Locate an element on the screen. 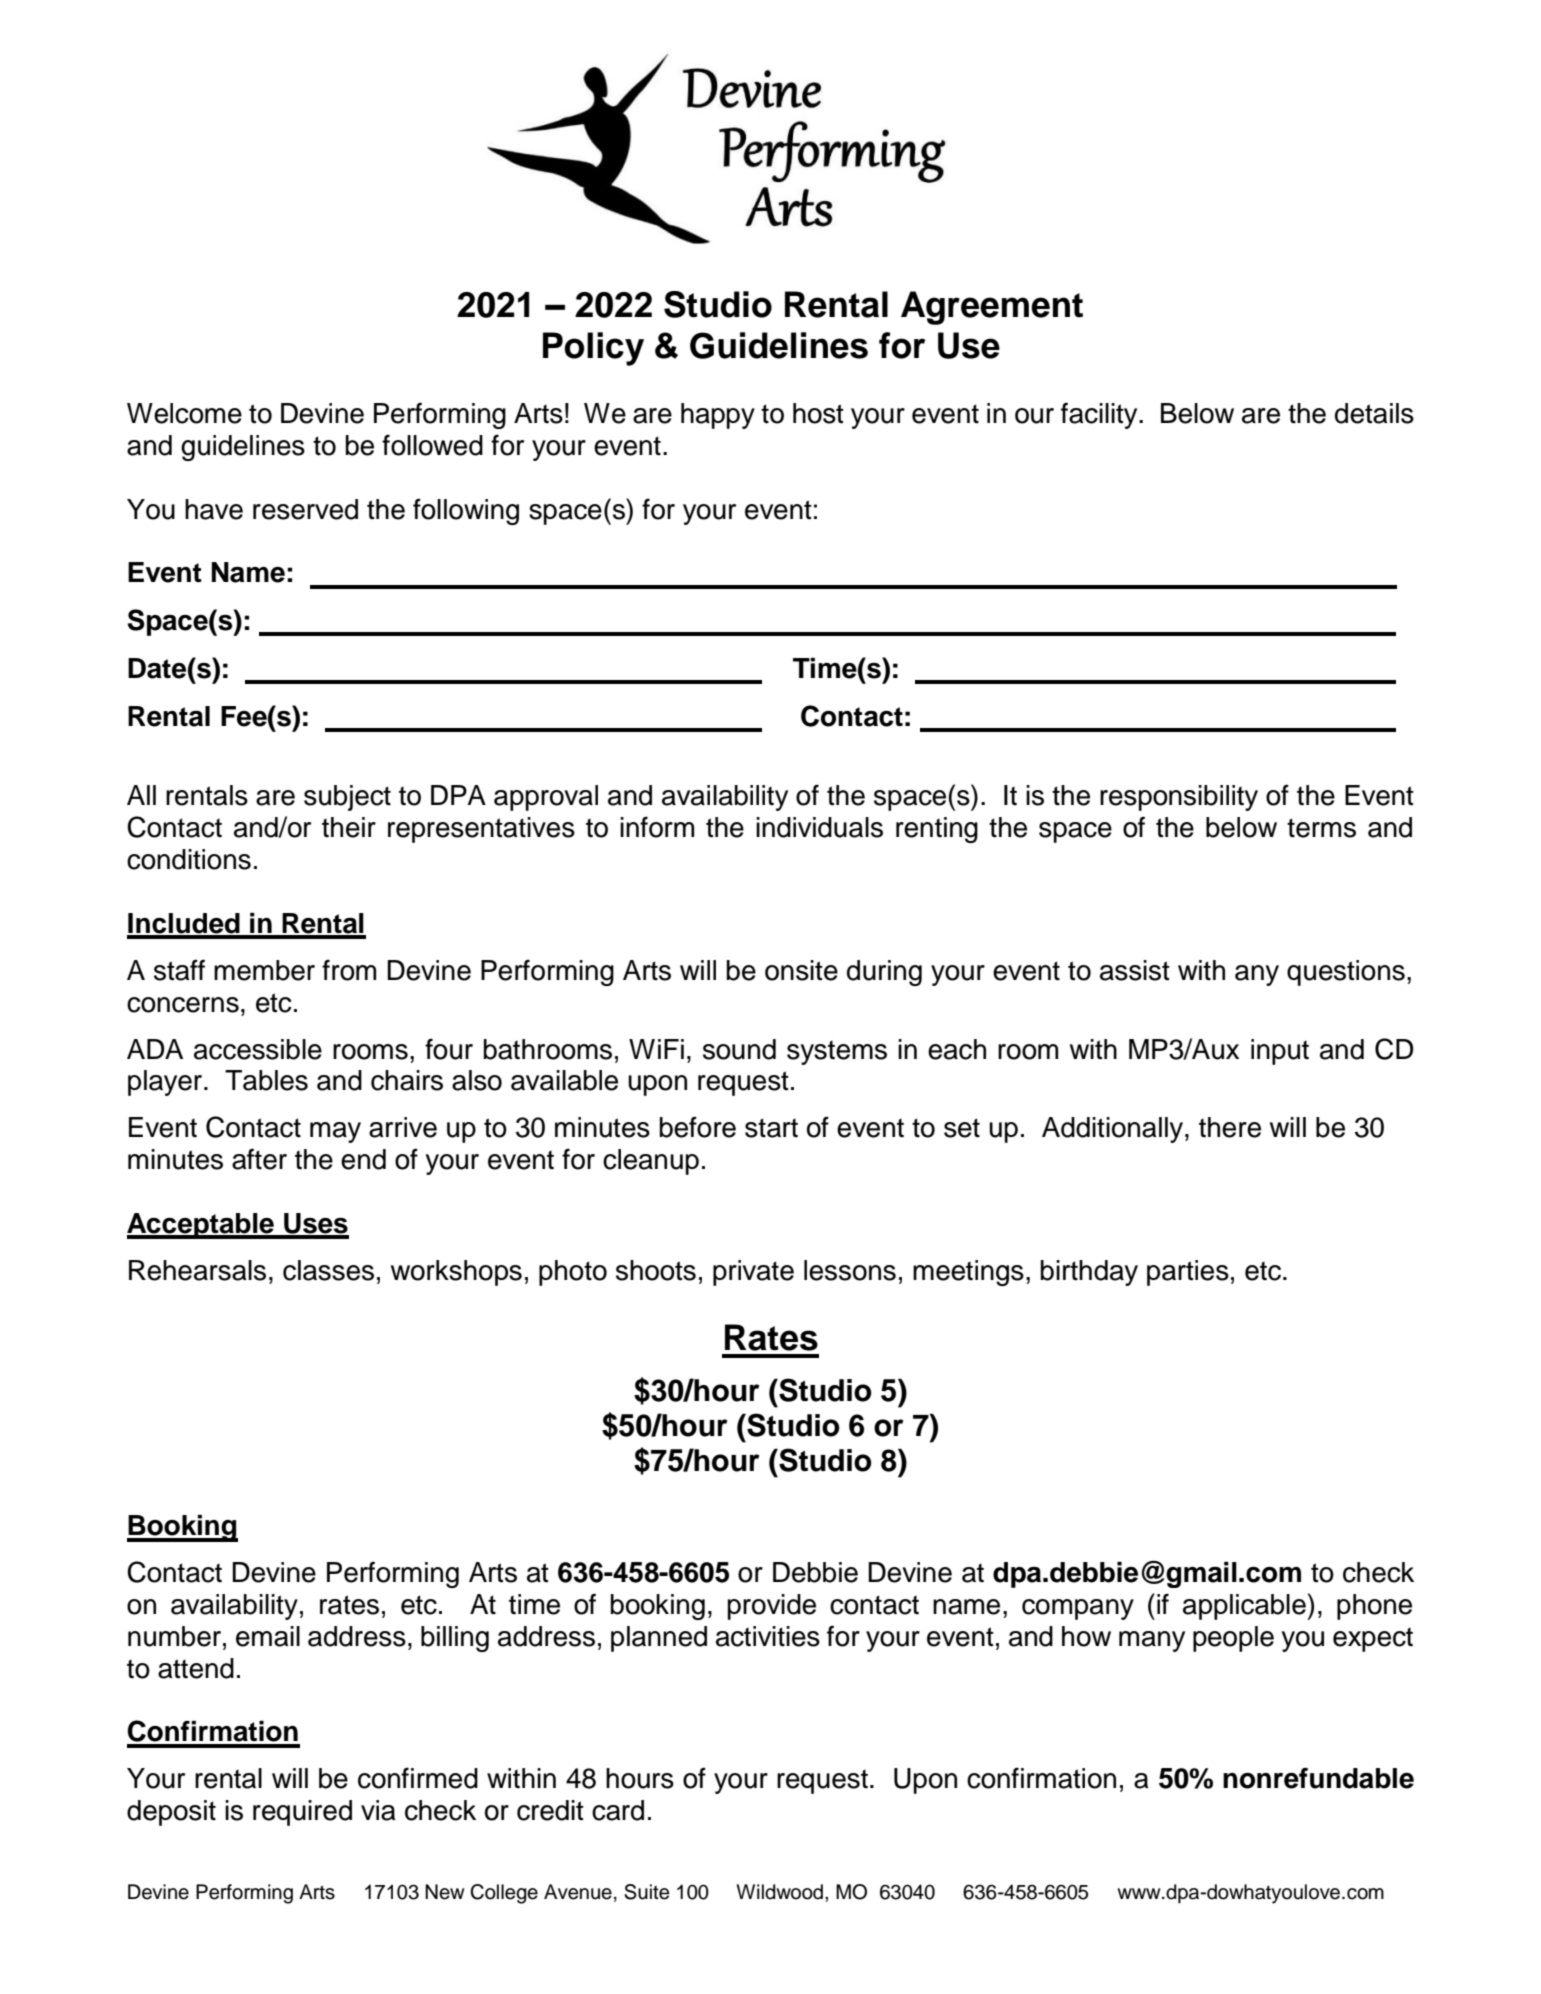 This screenshot has height=1994, width=1541. facility is located at coordinates (1100, 415).
